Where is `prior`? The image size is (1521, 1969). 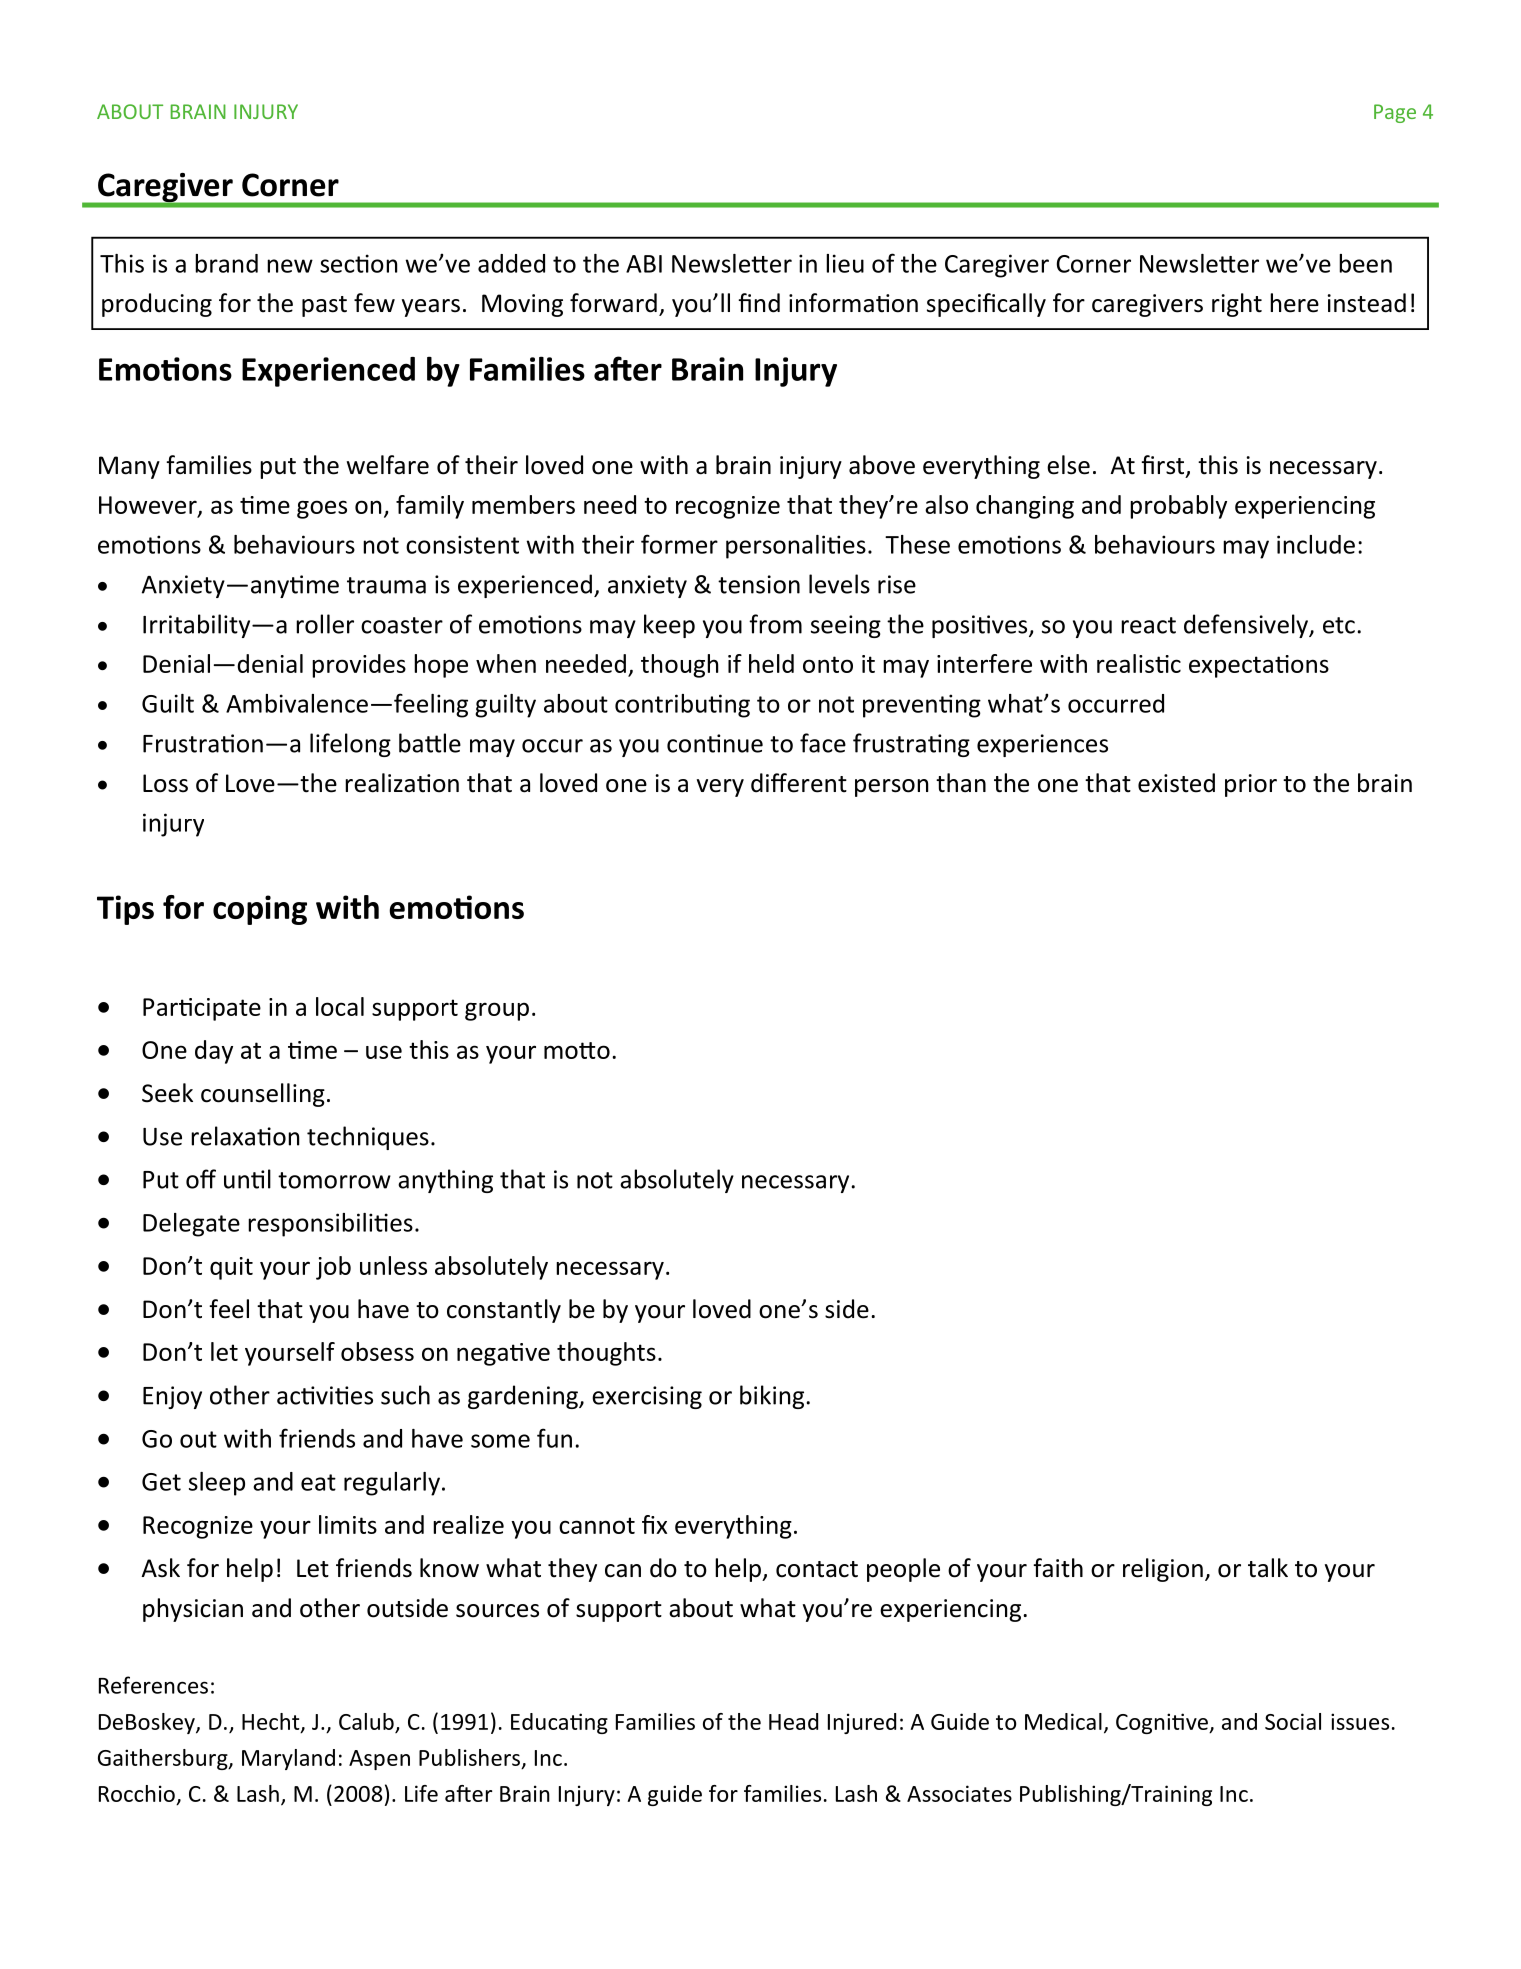
prior is located at coordinates (1251, 785).
